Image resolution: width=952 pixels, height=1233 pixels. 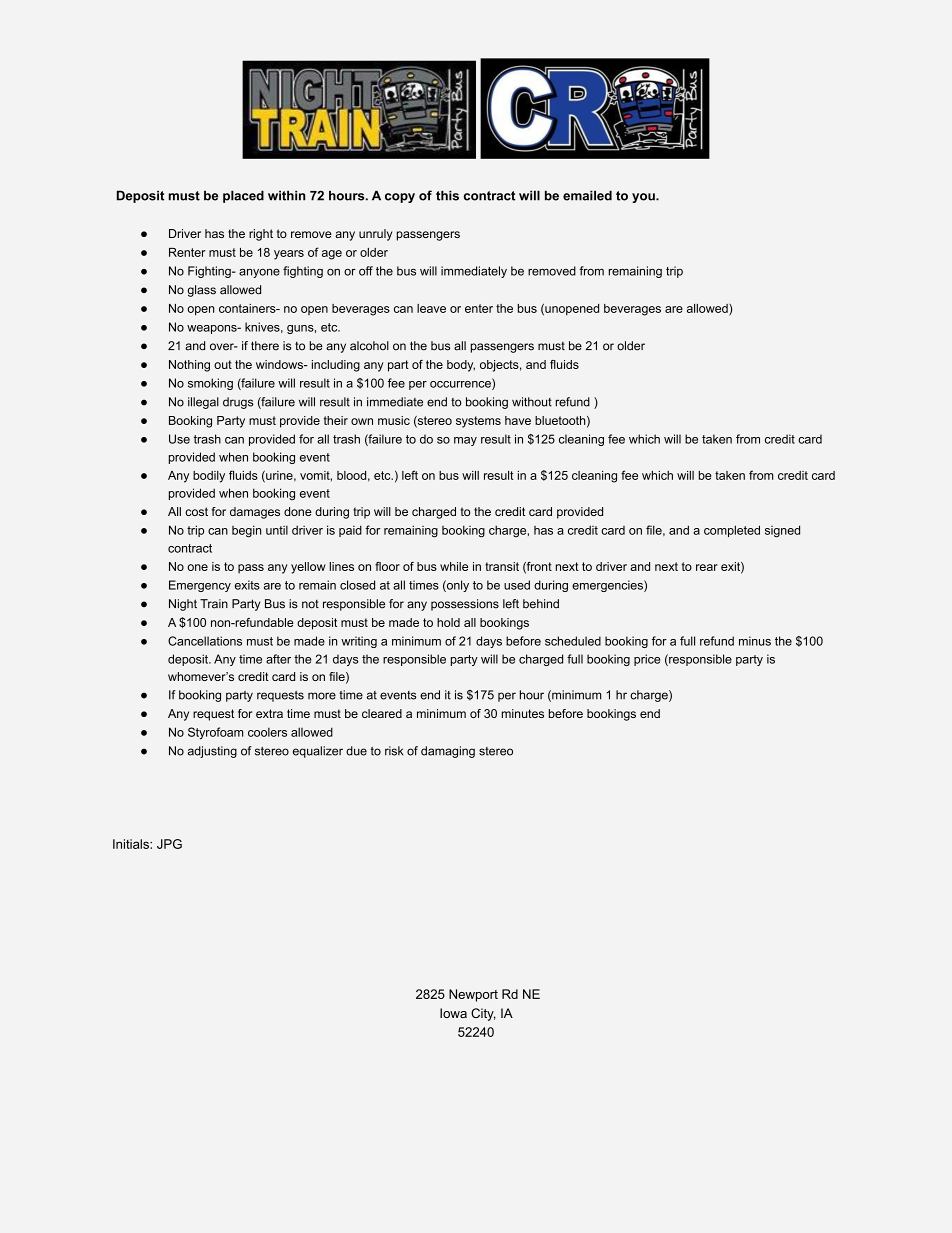 I want to click on this, so click(x=447, y=195).
